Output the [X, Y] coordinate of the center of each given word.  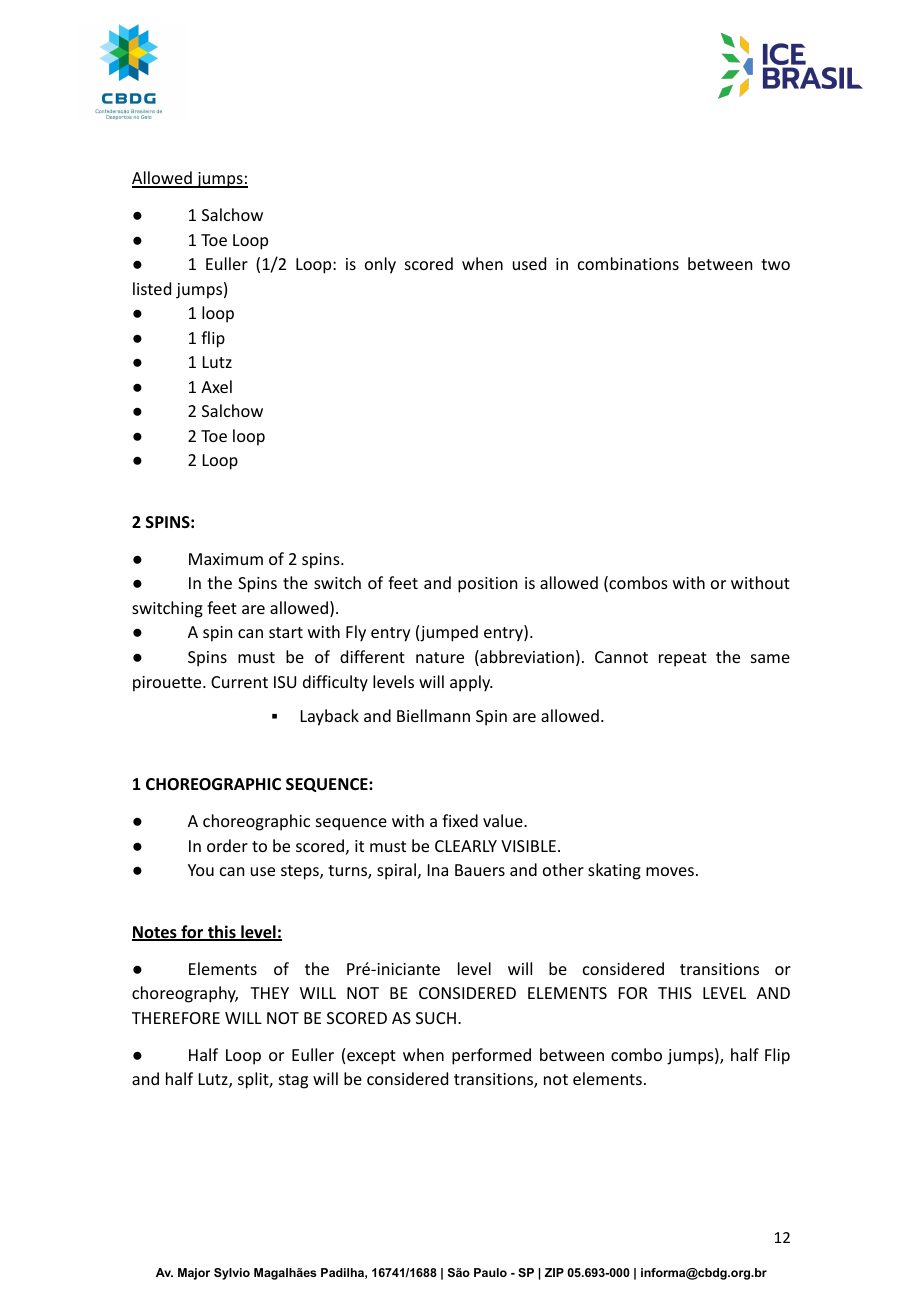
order [227, 845]
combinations [628, 263]
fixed [460, 820]
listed [152, 288]
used [529, 263]
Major [194, 1274]
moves [670, 871]
